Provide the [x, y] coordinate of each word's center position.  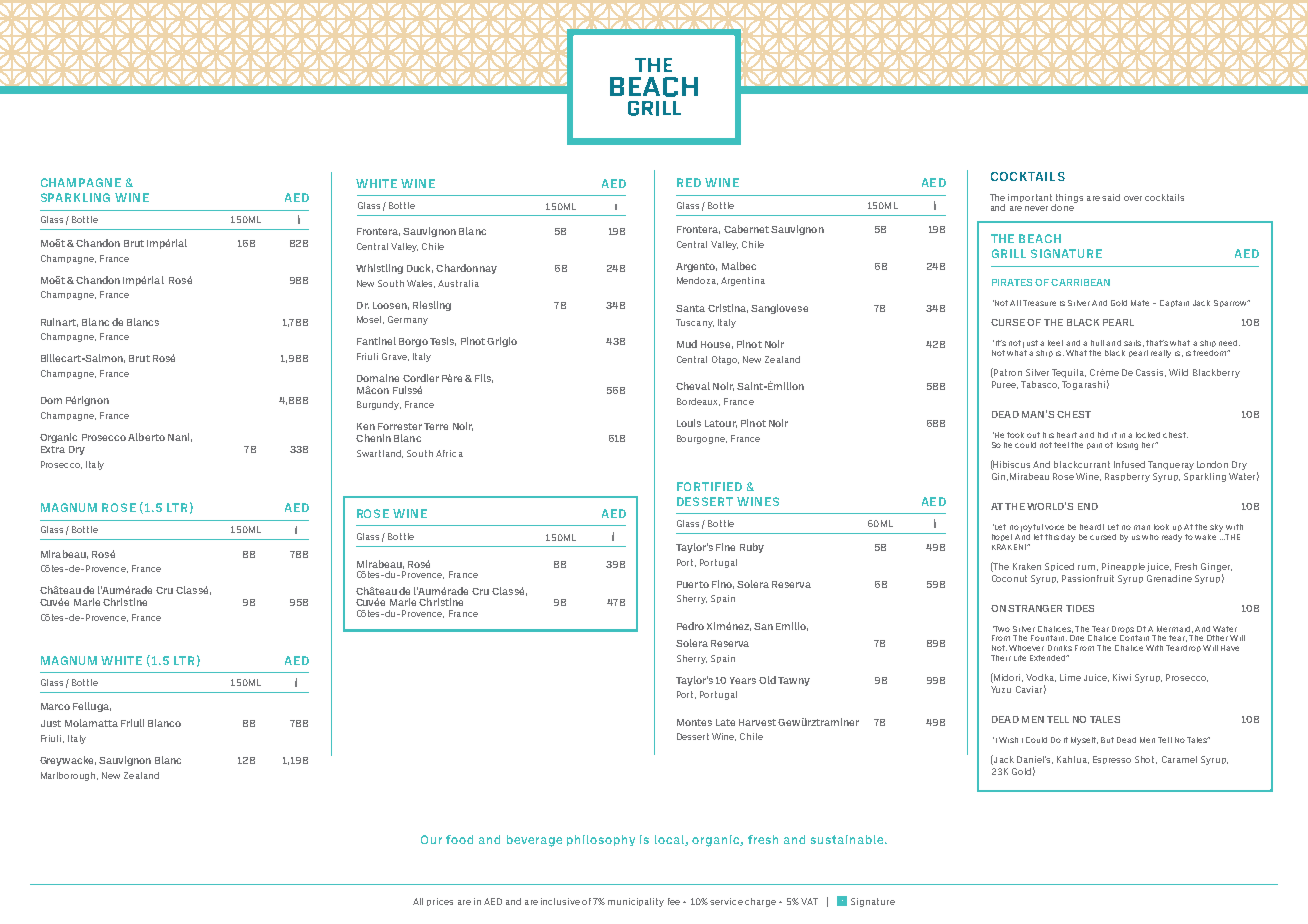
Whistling [379, 269]
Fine [725, 547]
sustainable [848, 839]
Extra [53, 449]
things [1069, 199]
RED [689, 182]
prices [440, 902]
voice [1054, 527]
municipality [636, 902]
